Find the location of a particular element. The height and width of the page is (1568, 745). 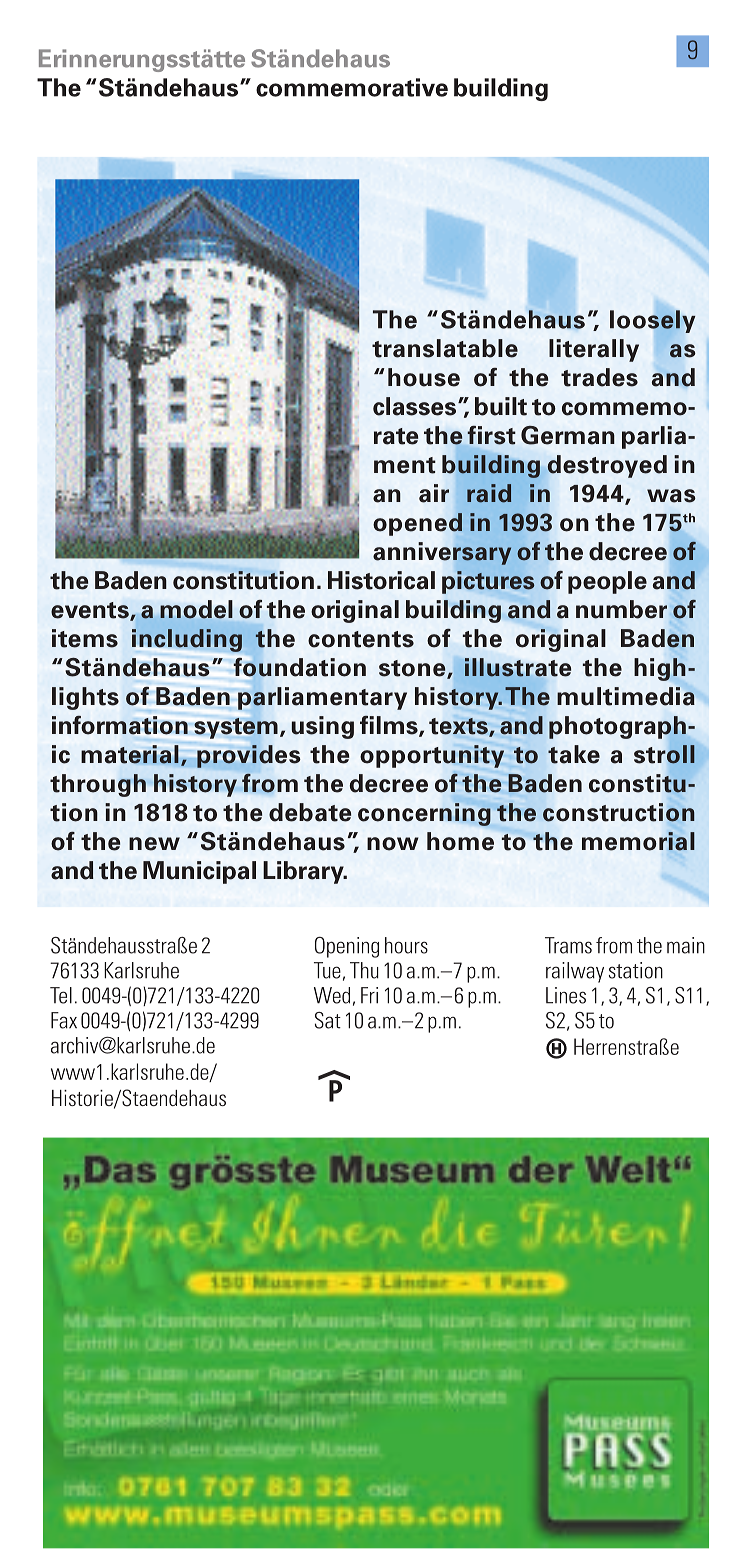

multimedia is located at coordinates (626, 696).
